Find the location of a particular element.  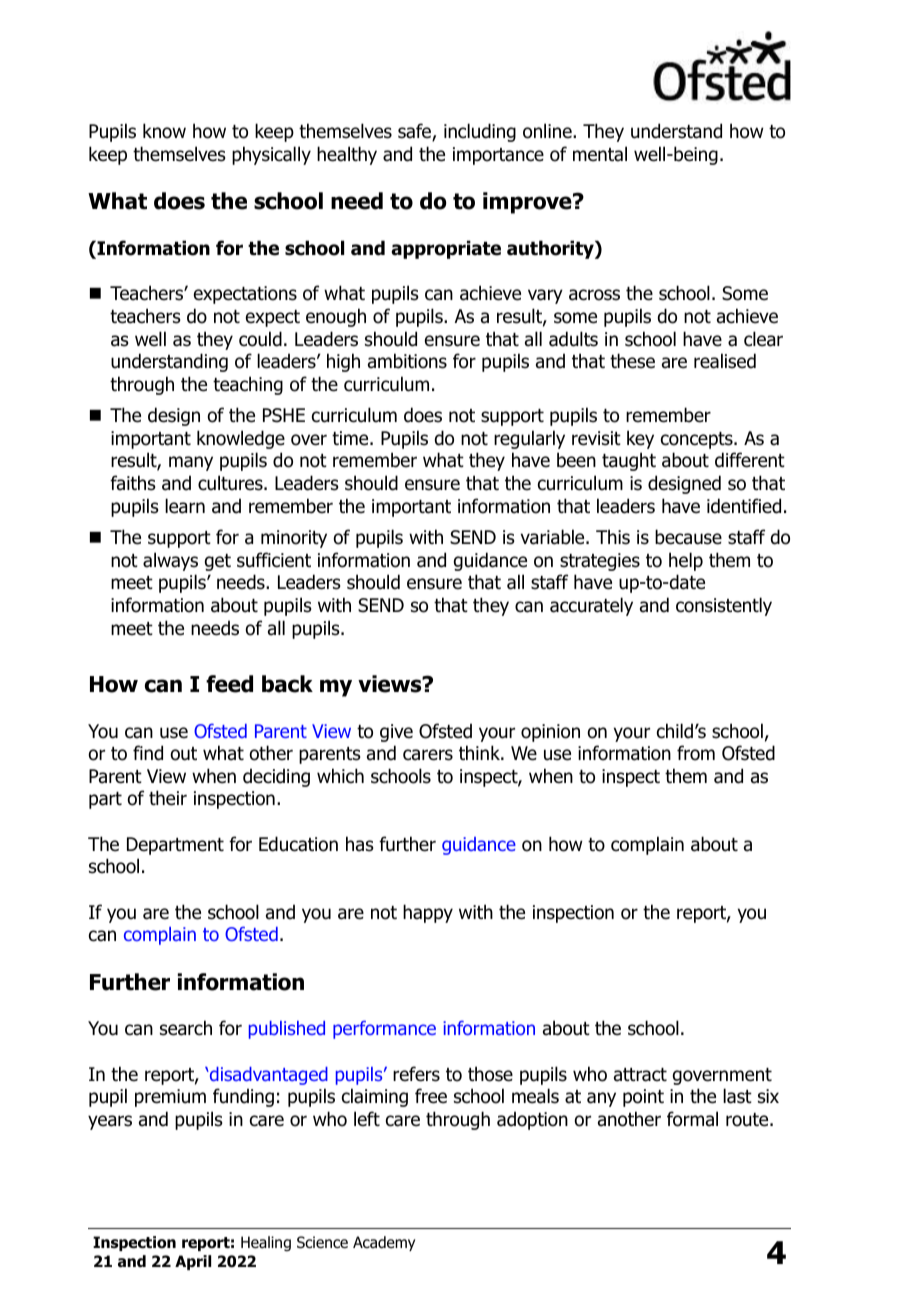

April is located at coordinates (193, 1262).
